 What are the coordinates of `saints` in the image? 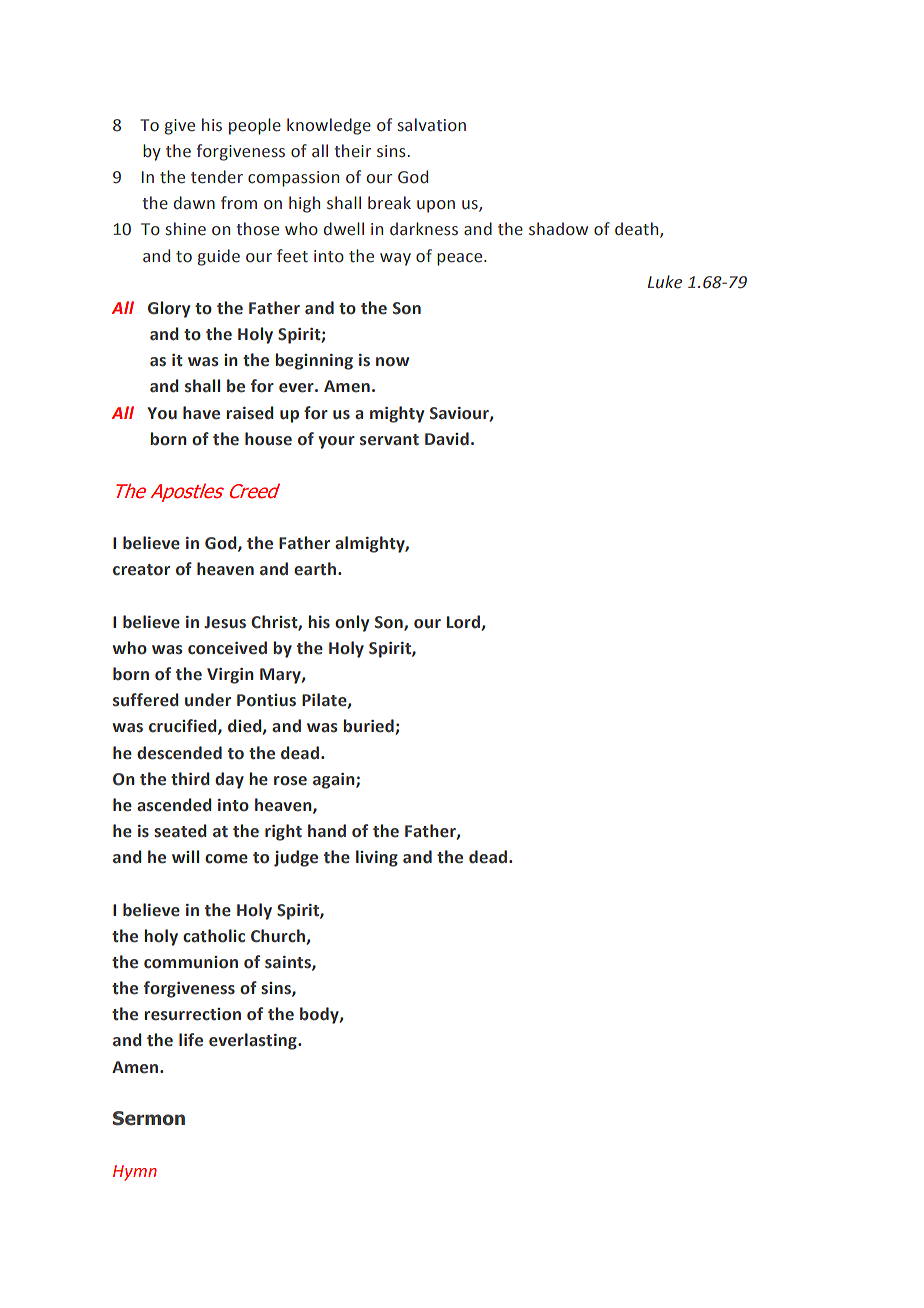 It's located at (289, 963).
